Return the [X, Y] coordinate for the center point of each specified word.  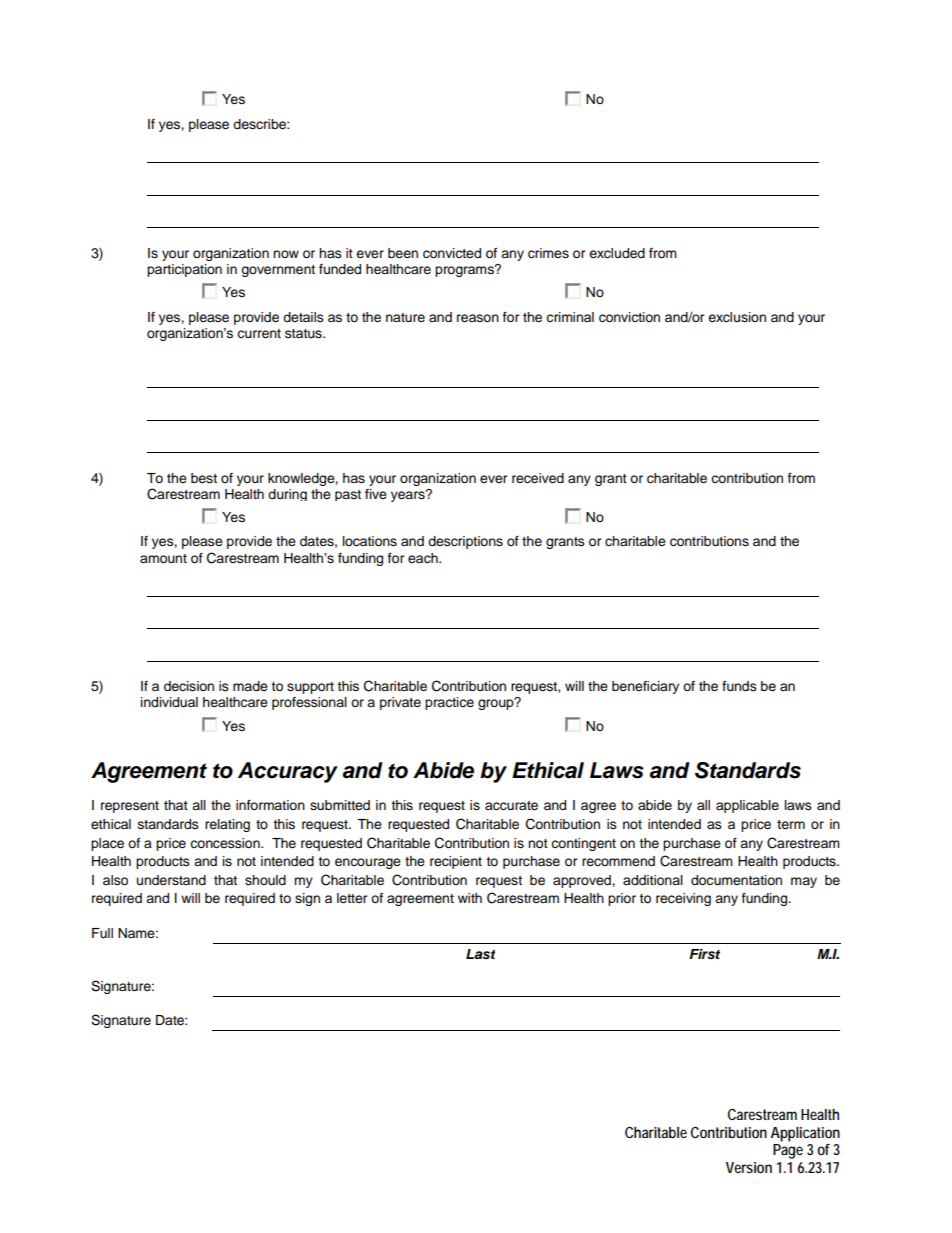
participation [184, 270]
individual [169, 702]
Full [102, 933]
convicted [452, 253]
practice [449, 703]
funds [739, 686]
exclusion [737, 317]
